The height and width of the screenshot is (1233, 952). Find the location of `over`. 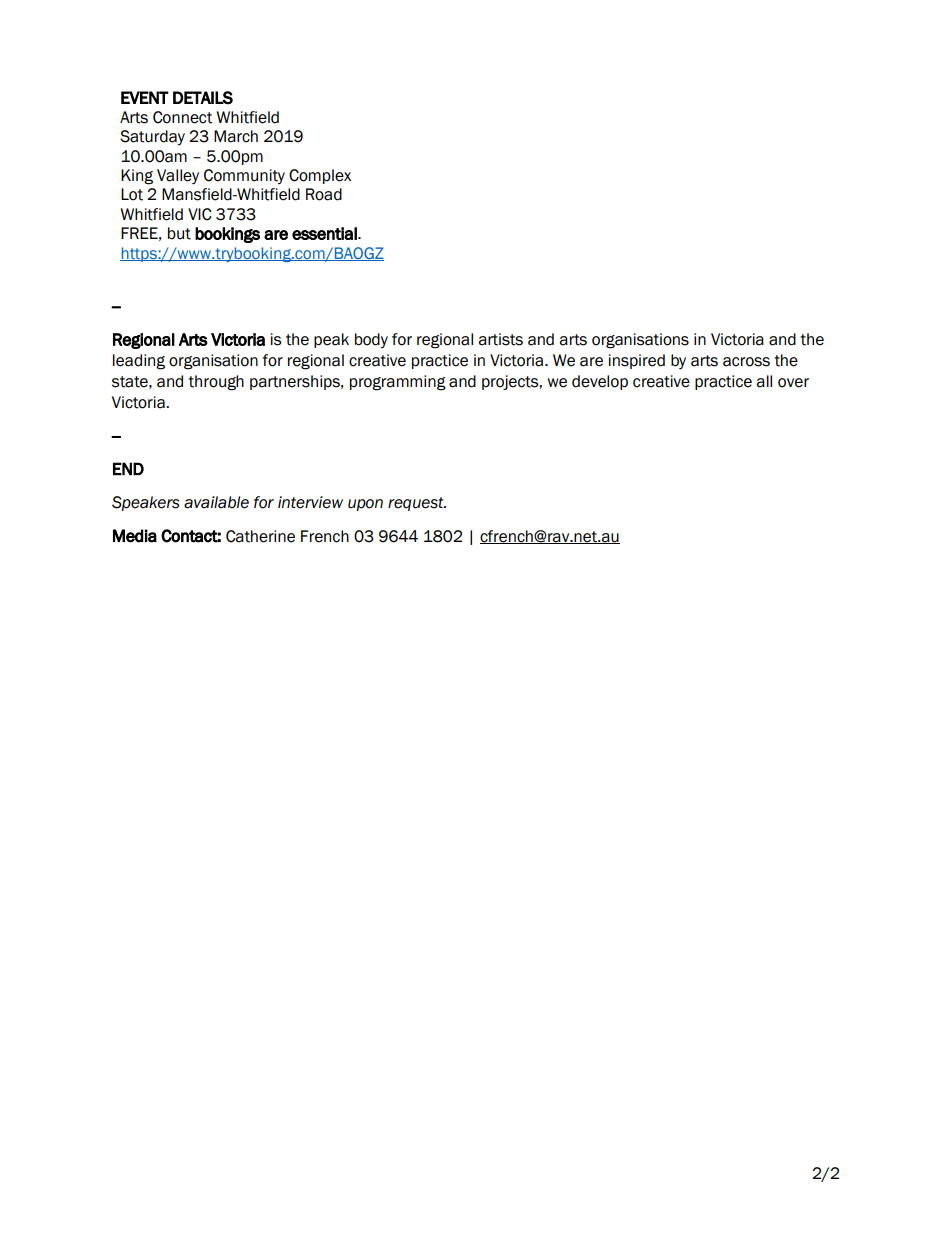

over is located at coordinates (793, 383).
